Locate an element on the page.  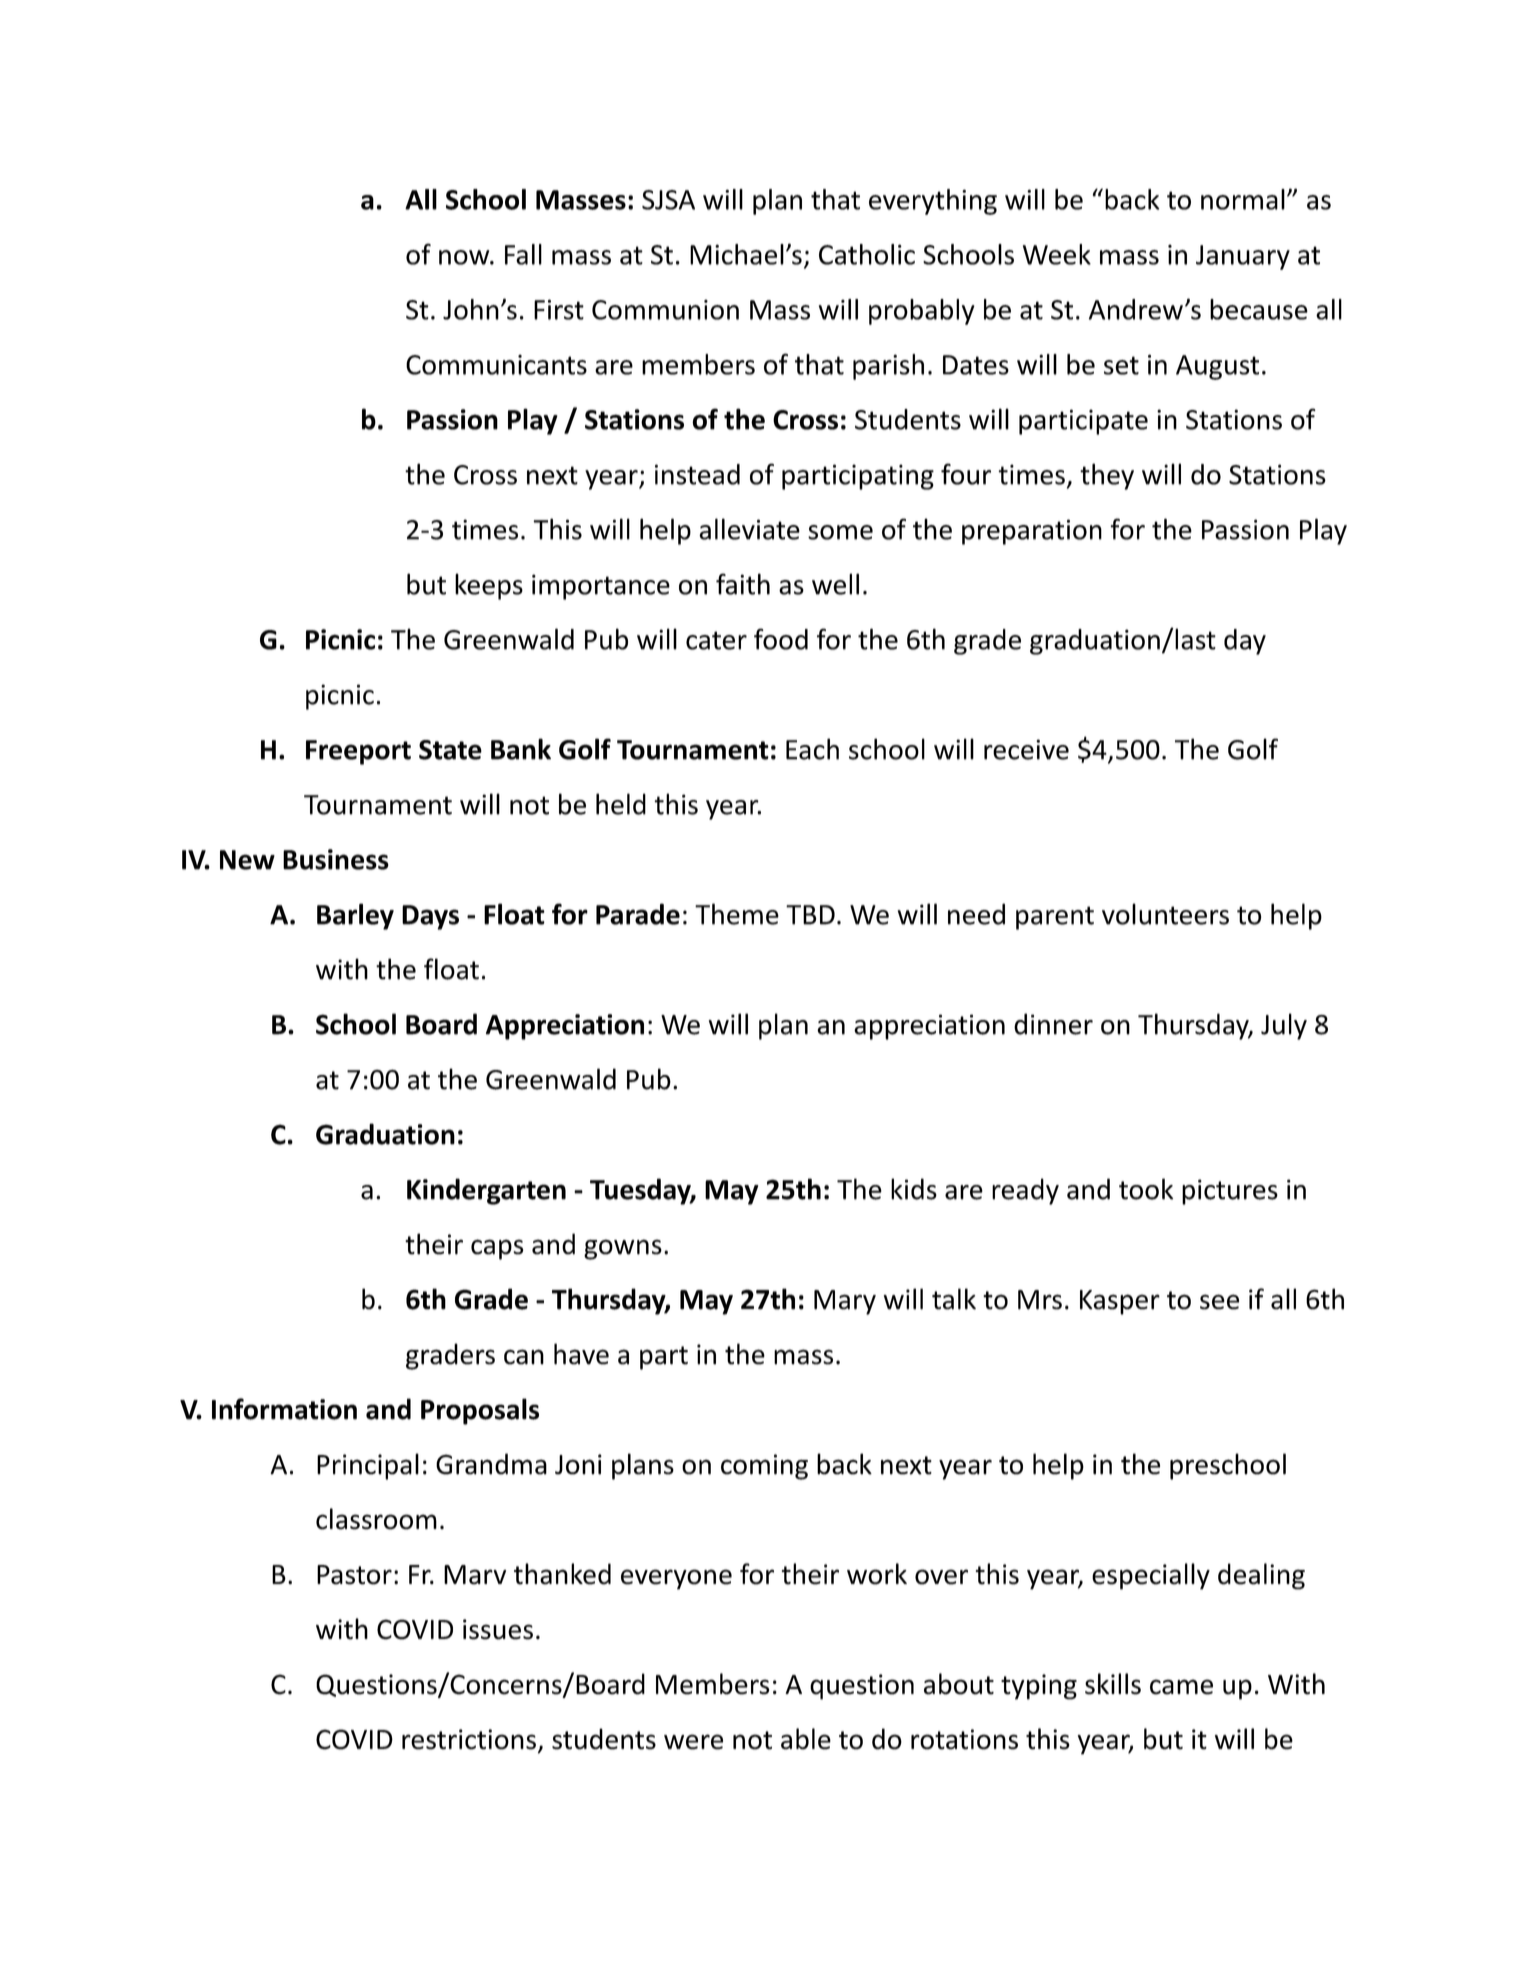
Fall is located at coordinates (523, 254).
